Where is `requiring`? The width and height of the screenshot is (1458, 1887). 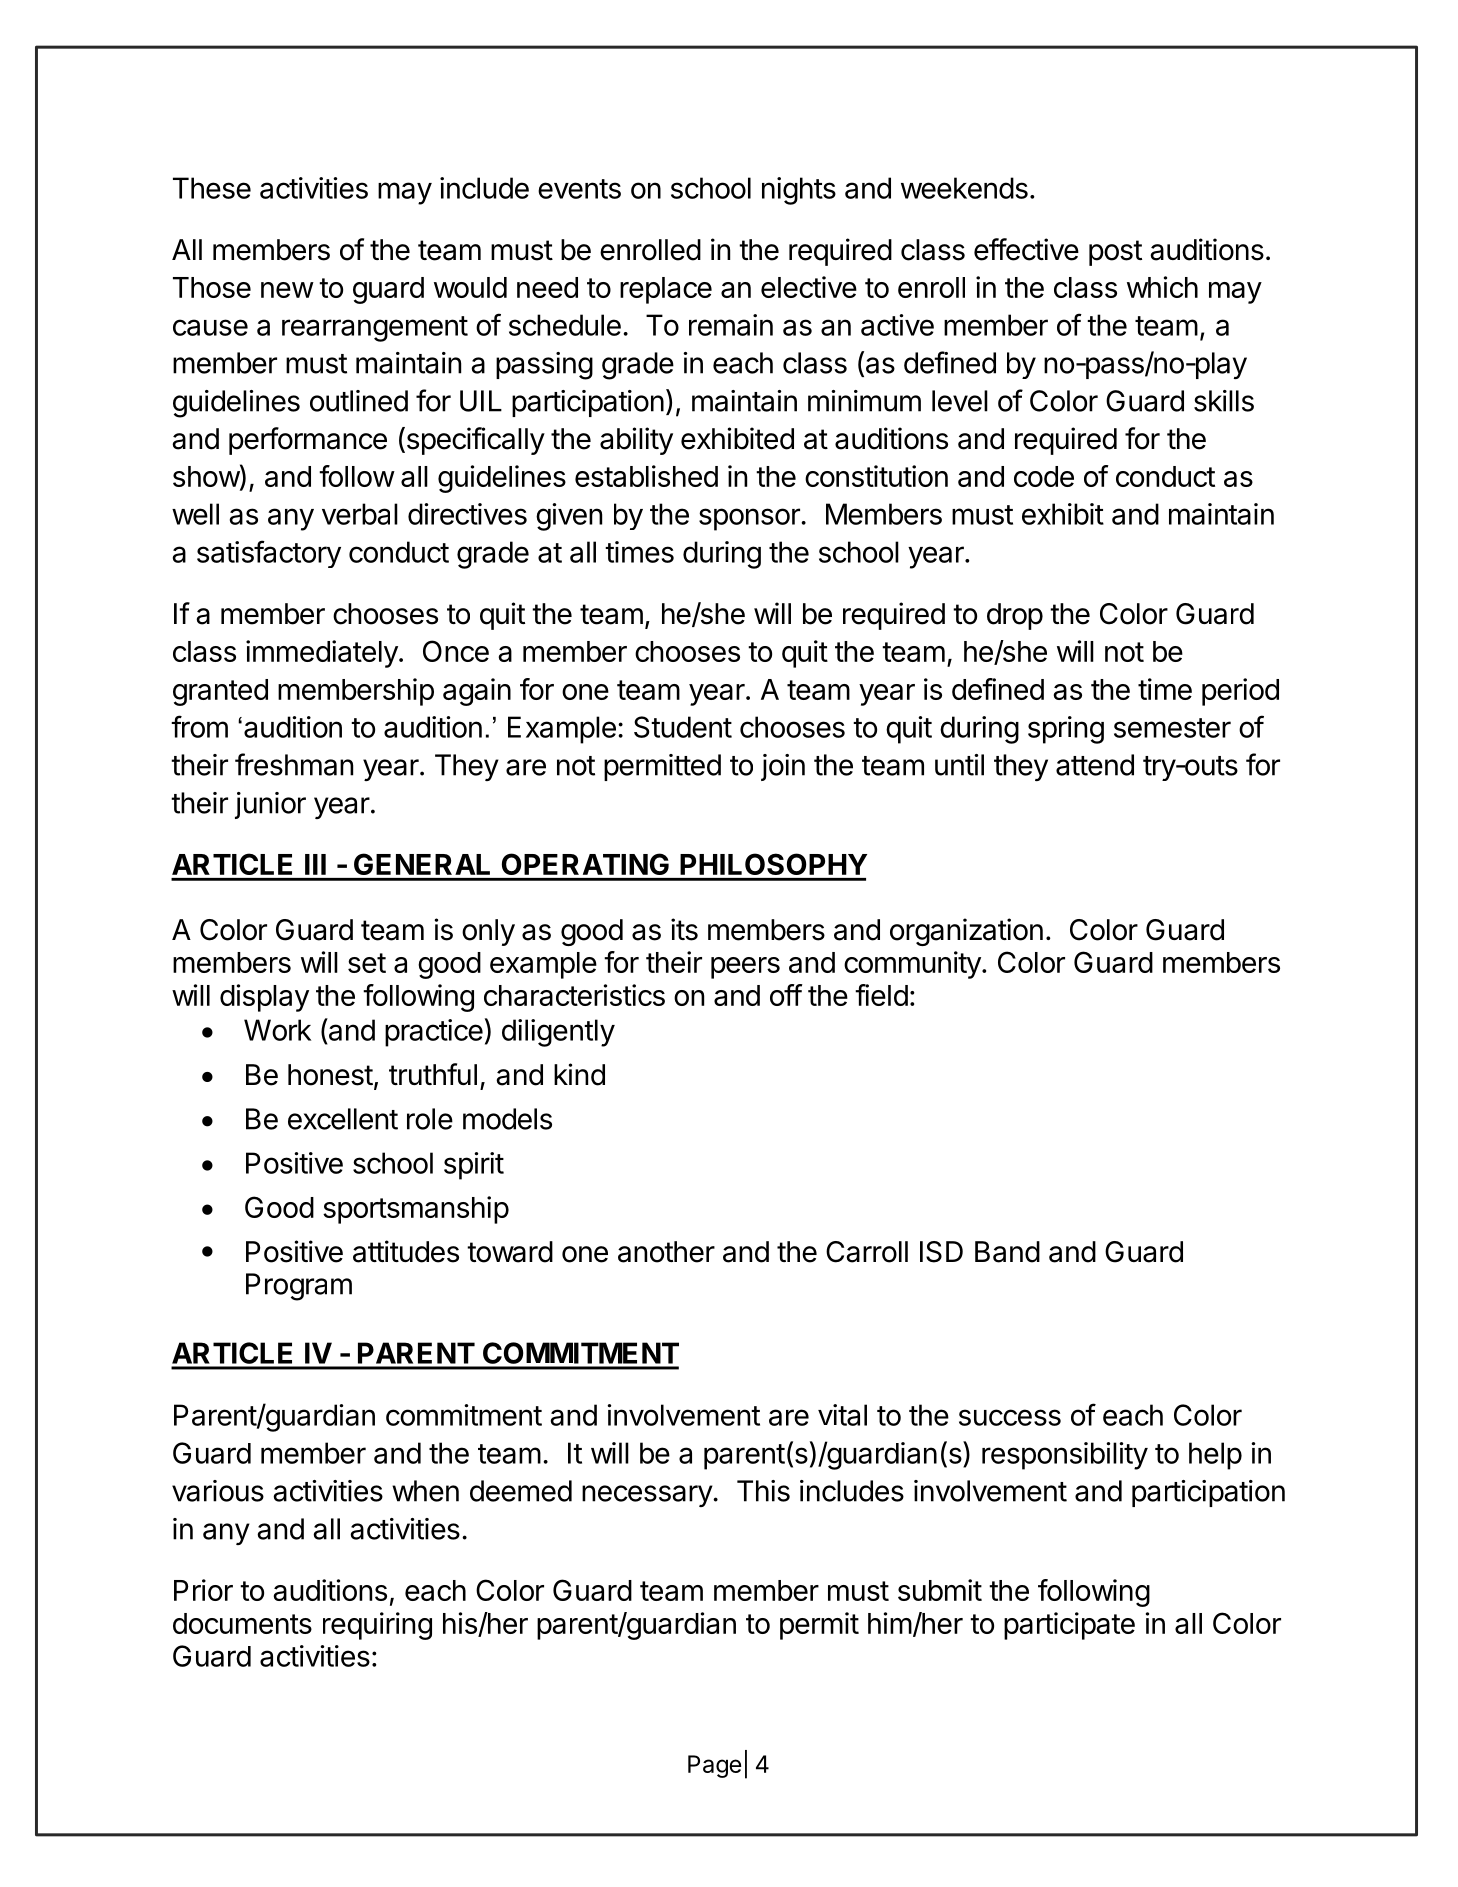
requiring is located at coordinates (377, 1626).
